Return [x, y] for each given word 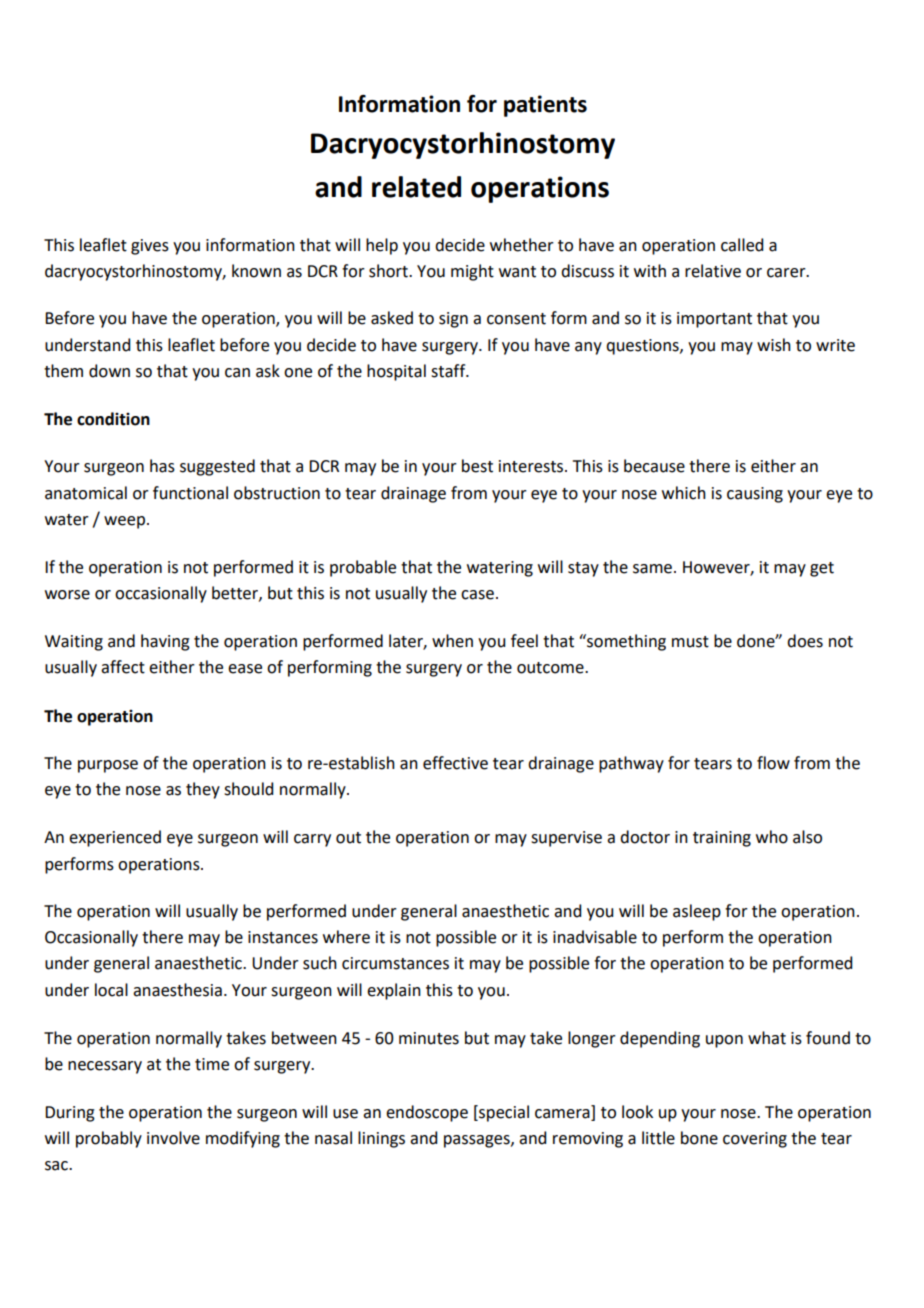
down [109, 371]
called [742, 245]
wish [774, 345]
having [165, 642]
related [416, 187]
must [690, 642]
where [346, 937]
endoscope [427, 1113]
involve [173, 1138]
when [452, 641]
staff [449, 371]
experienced [115, 838]
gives [150, 247]
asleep [697, 912]
